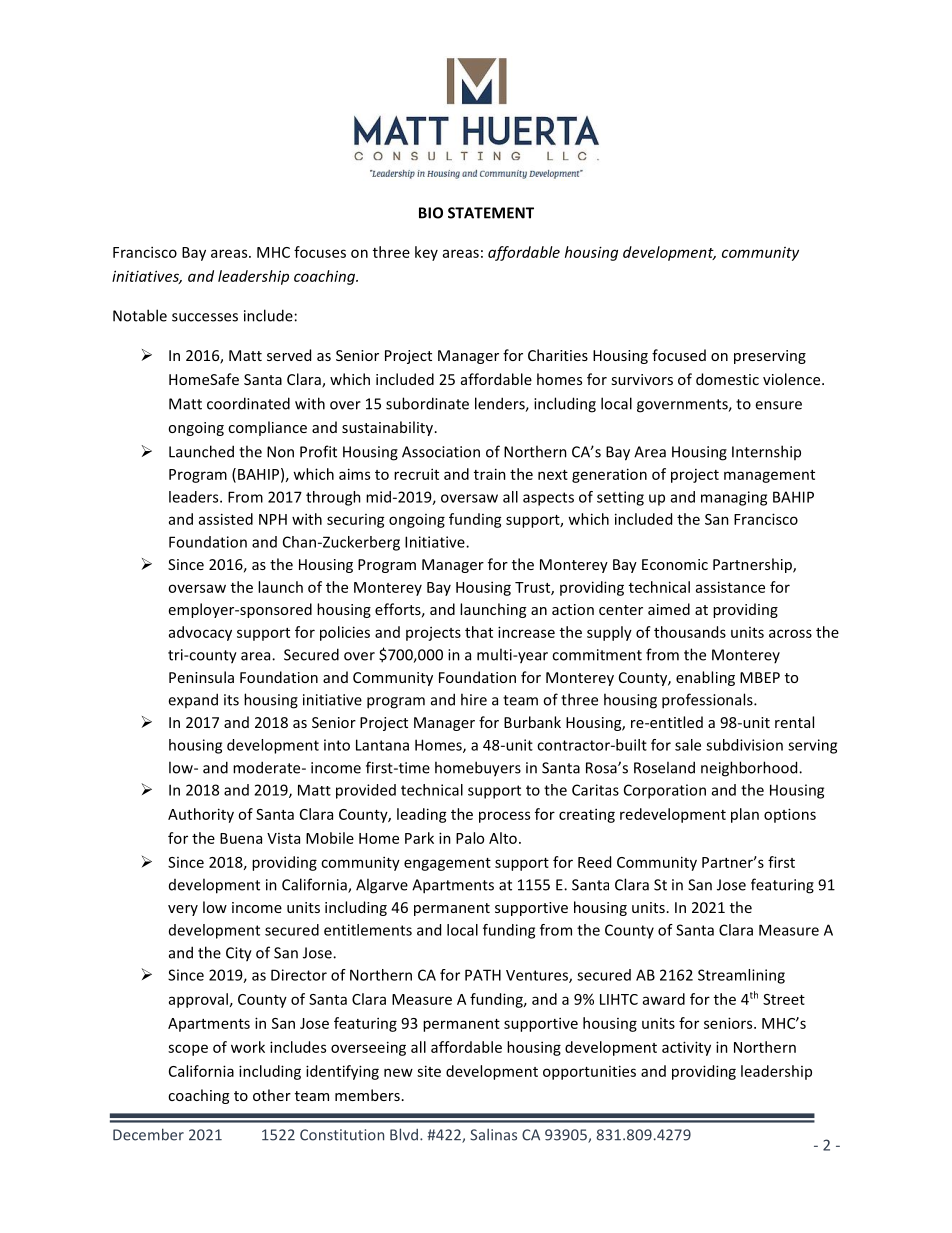 The height and width of the screenshot is (1233, 952). What do you see at coordinates (474, 699) in the screenshot?
I see `hire` at bounding box center [474, 699].
